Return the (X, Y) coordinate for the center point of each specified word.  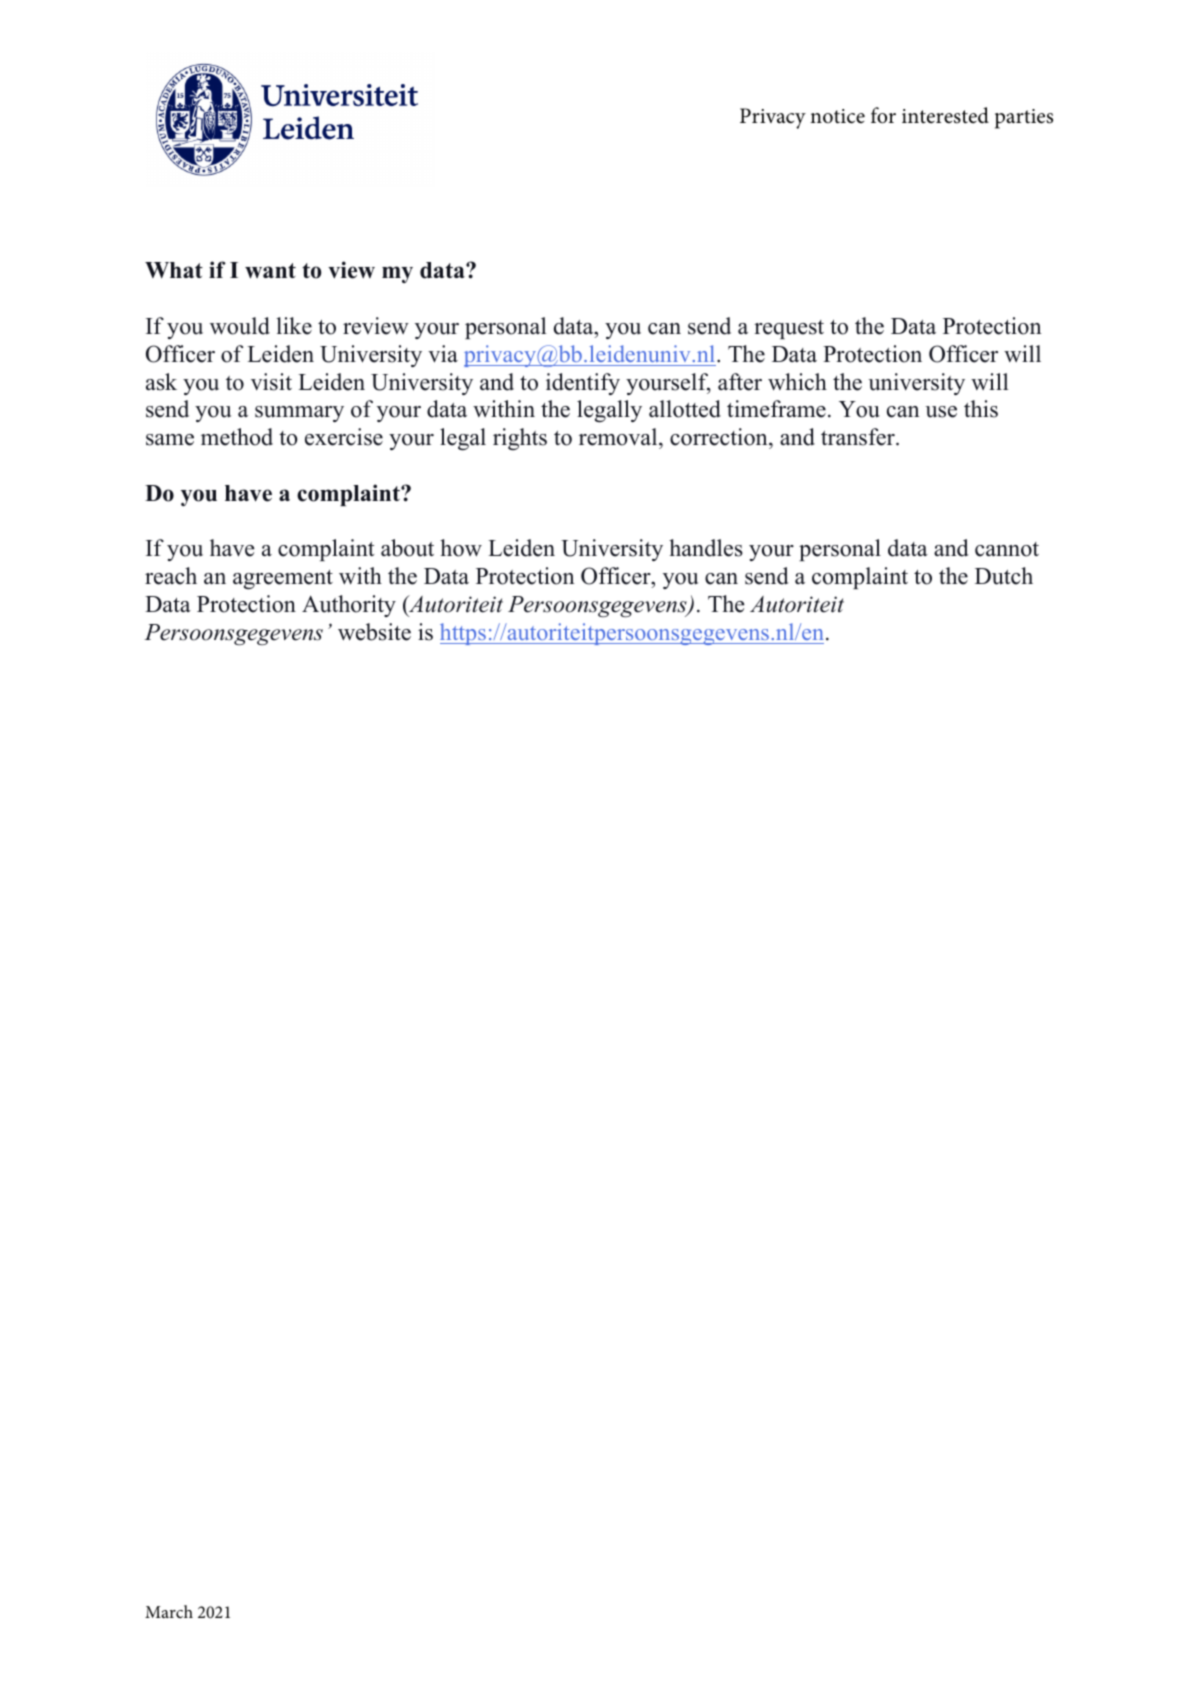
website (374, 632)
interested (945, 115)
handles (706, 548)
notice (837, 116)
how (461, 548)
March (169, 1611)
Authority (349, 606)
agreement (283, 579)
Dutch (1004, 576)
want (270, 271)
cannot (1007, 549)
